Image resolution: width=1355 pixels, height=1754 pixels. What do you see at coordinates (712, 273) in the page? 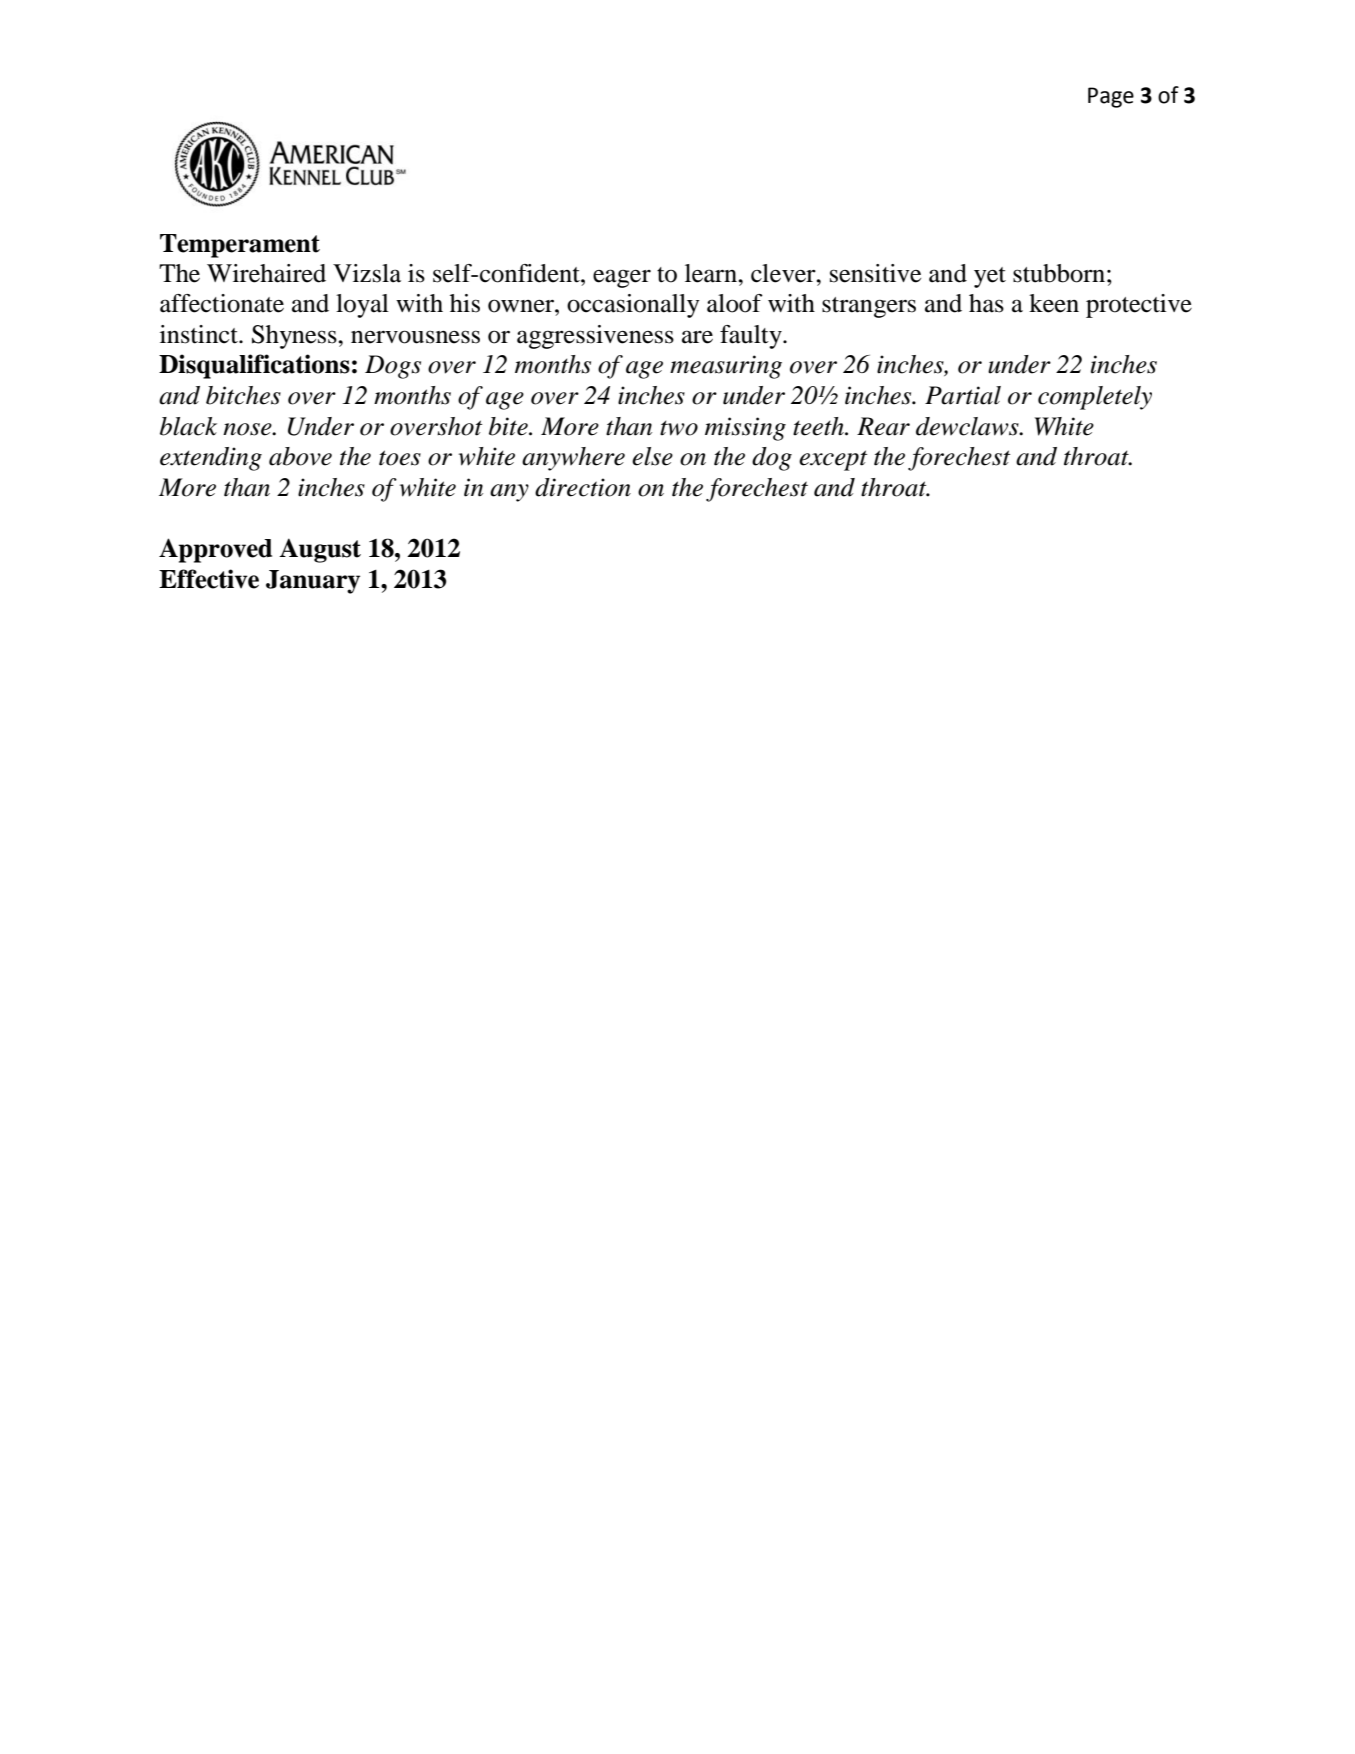
I see `learn` at bounding box center [712, 273].
